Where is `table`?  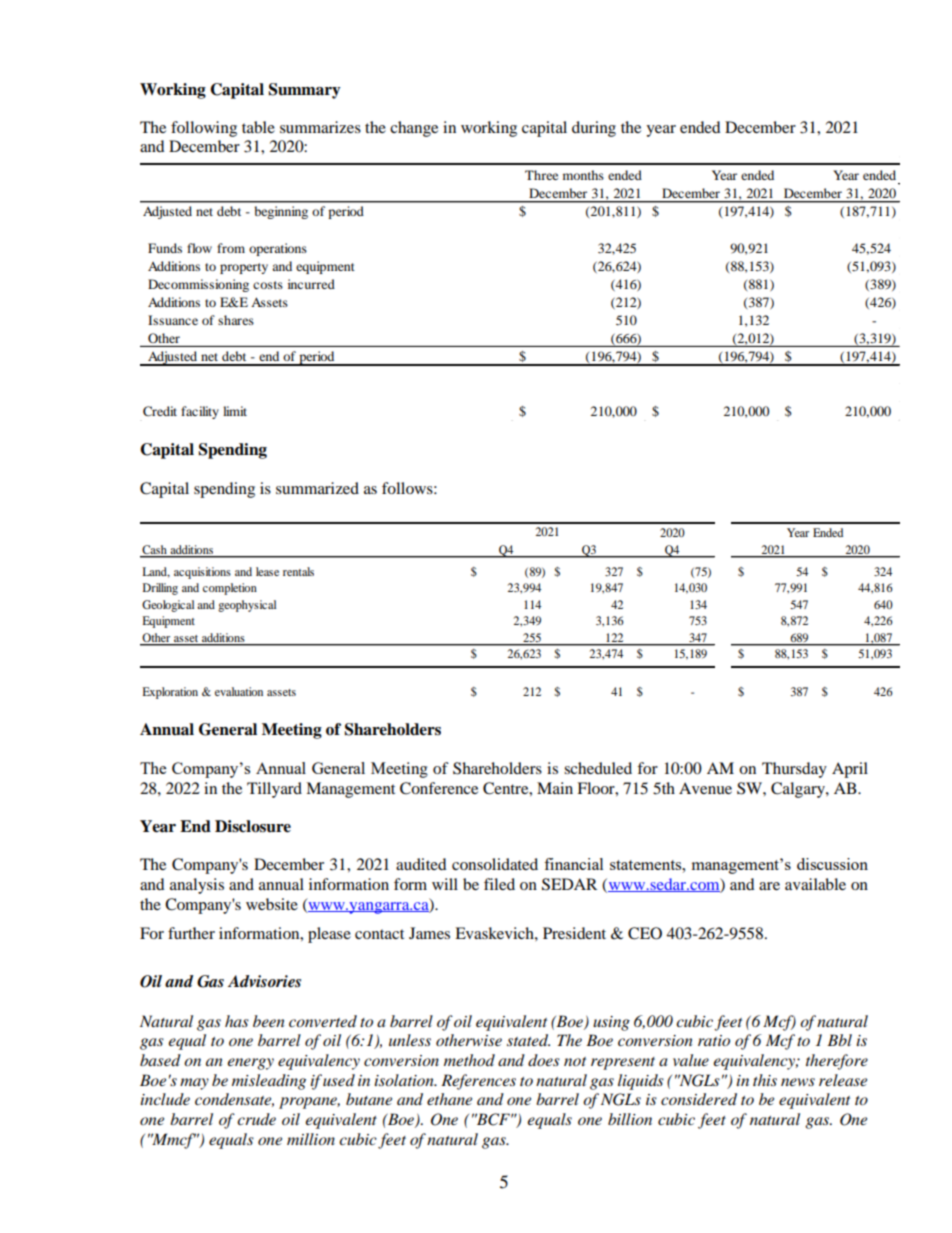
table is located at coordinates (258, 127).
